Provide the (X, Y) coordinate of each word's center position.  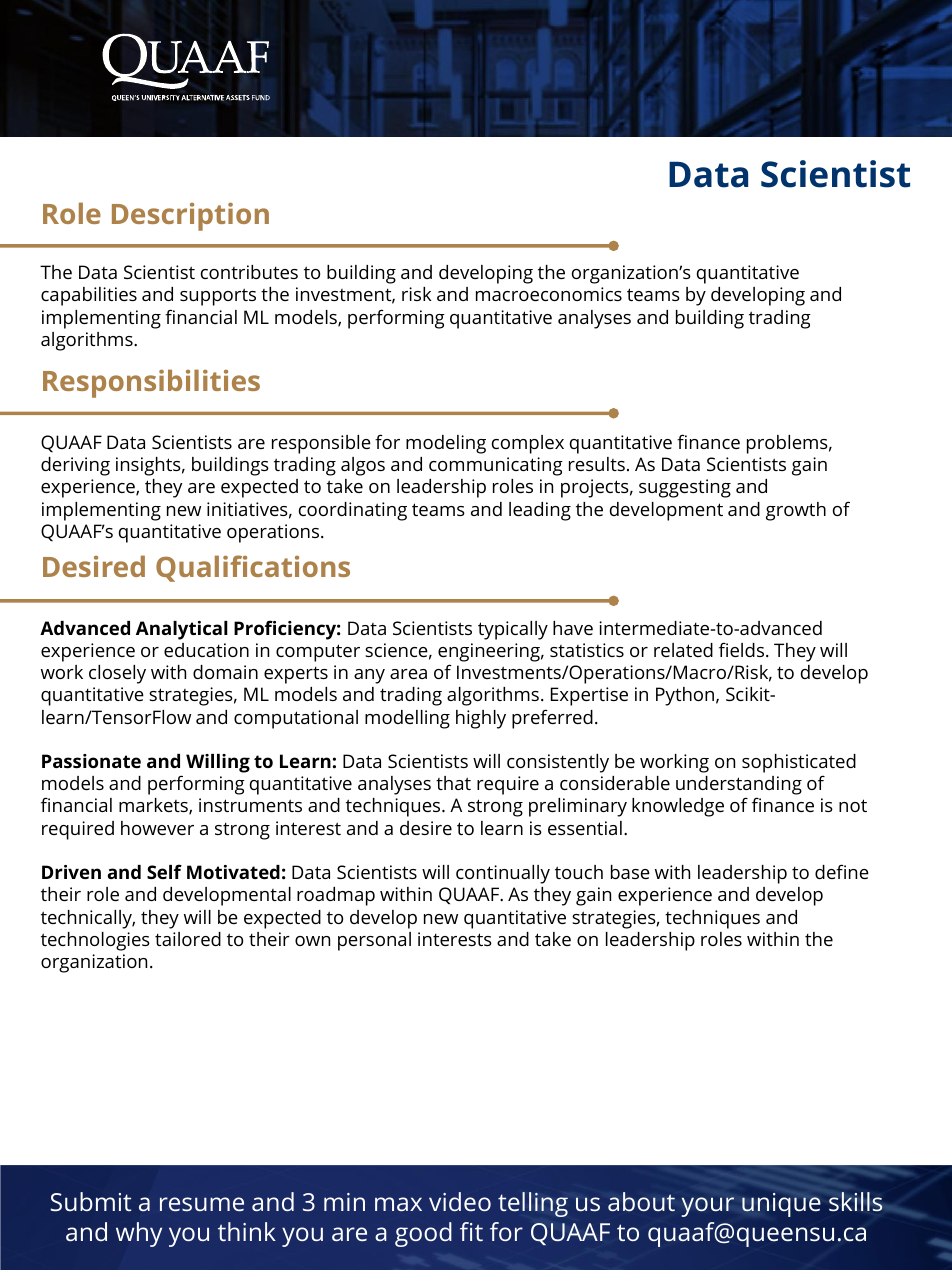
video (460, 1201)
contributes (249, 272)
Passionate (91, 761)
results (597, 464)
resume (202, 1204)
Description (190, 217)
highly (481, 719)
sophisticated (799, 763)
